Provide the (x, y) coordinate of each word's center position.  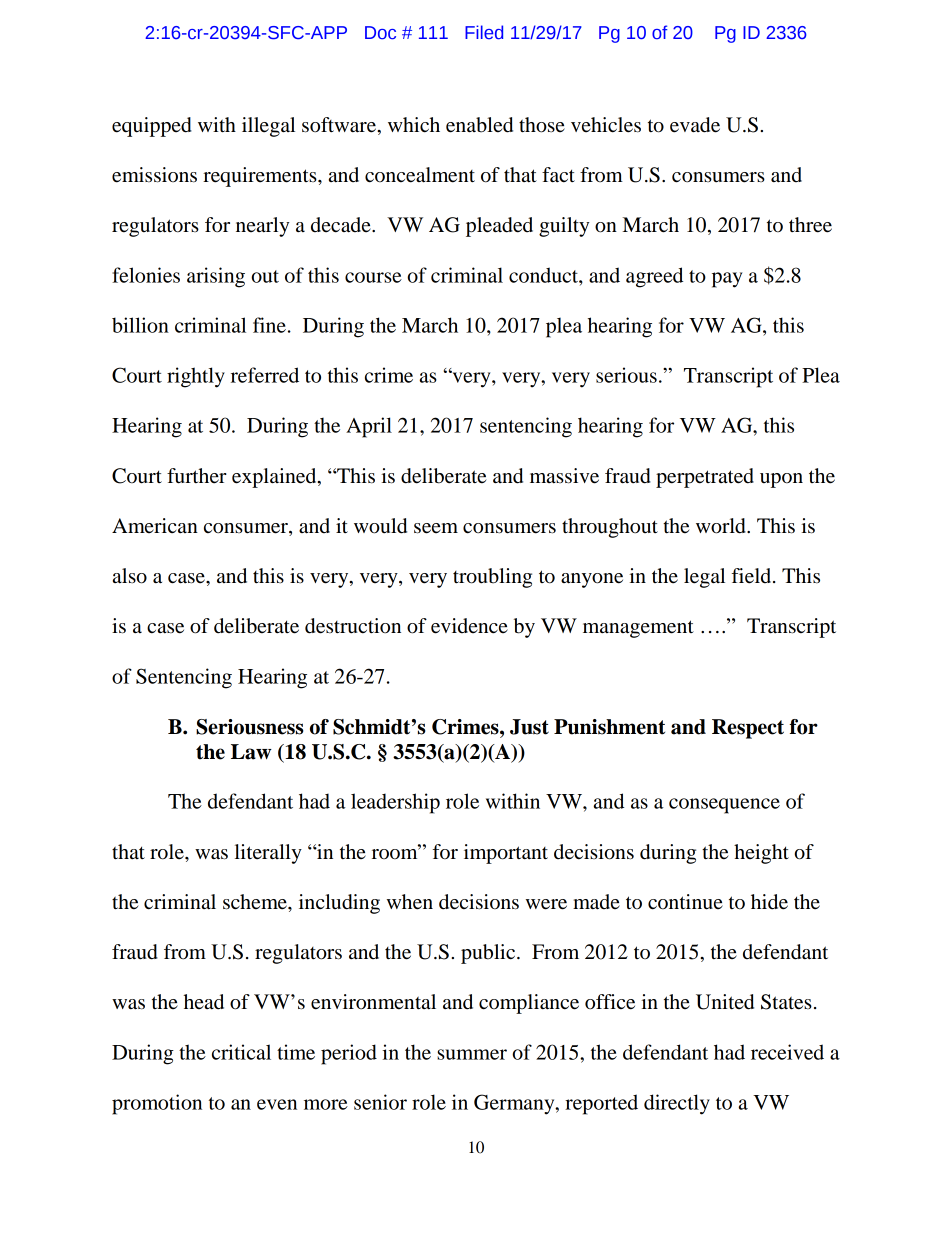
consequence (724, 806)
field (753, 576)
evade (695, 125)
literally (268, 854)
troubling (492, 578)
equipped (152, 127)
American (155, 526)
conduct (544, 275)
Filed (484, 32)
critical (241, 1052)
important (506, 854)
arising (216, 277)
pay (727, 280)
